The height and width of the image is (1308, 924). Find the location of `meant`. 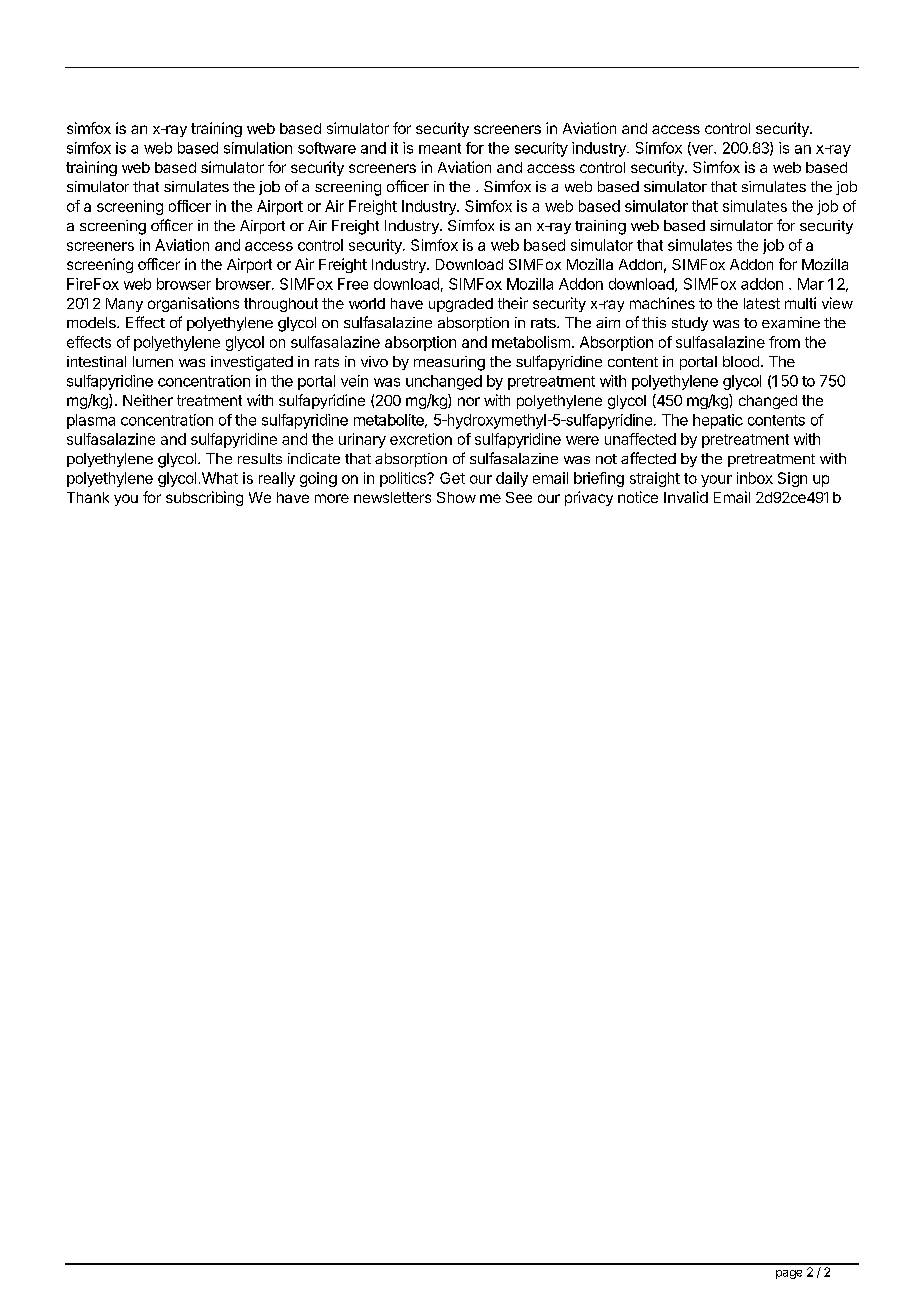

meant is located at coordinates (440, 148).
